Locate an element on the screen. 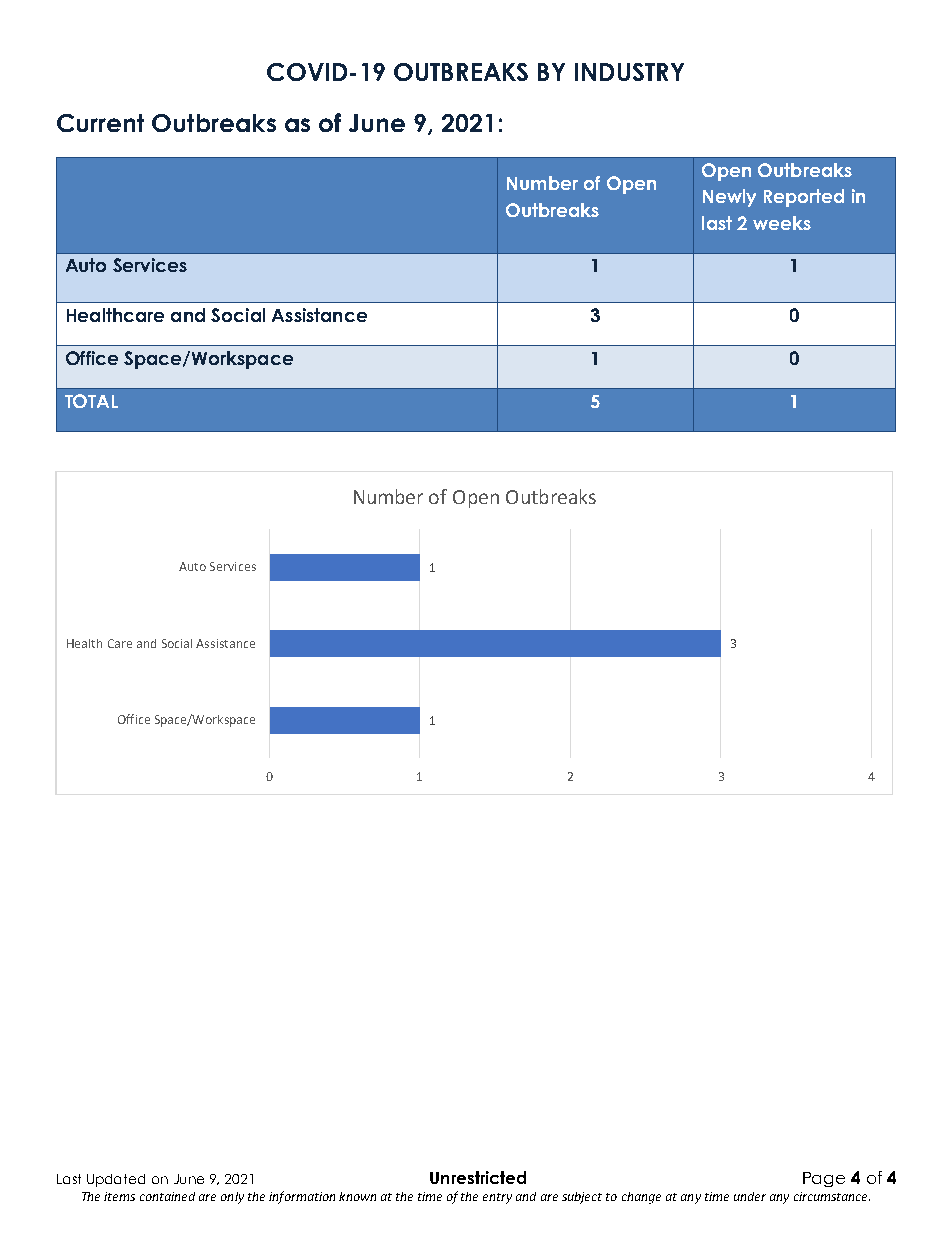 The height and width of the screenshot is (1233, 952). Reported is located at coordinates (804, 198).
